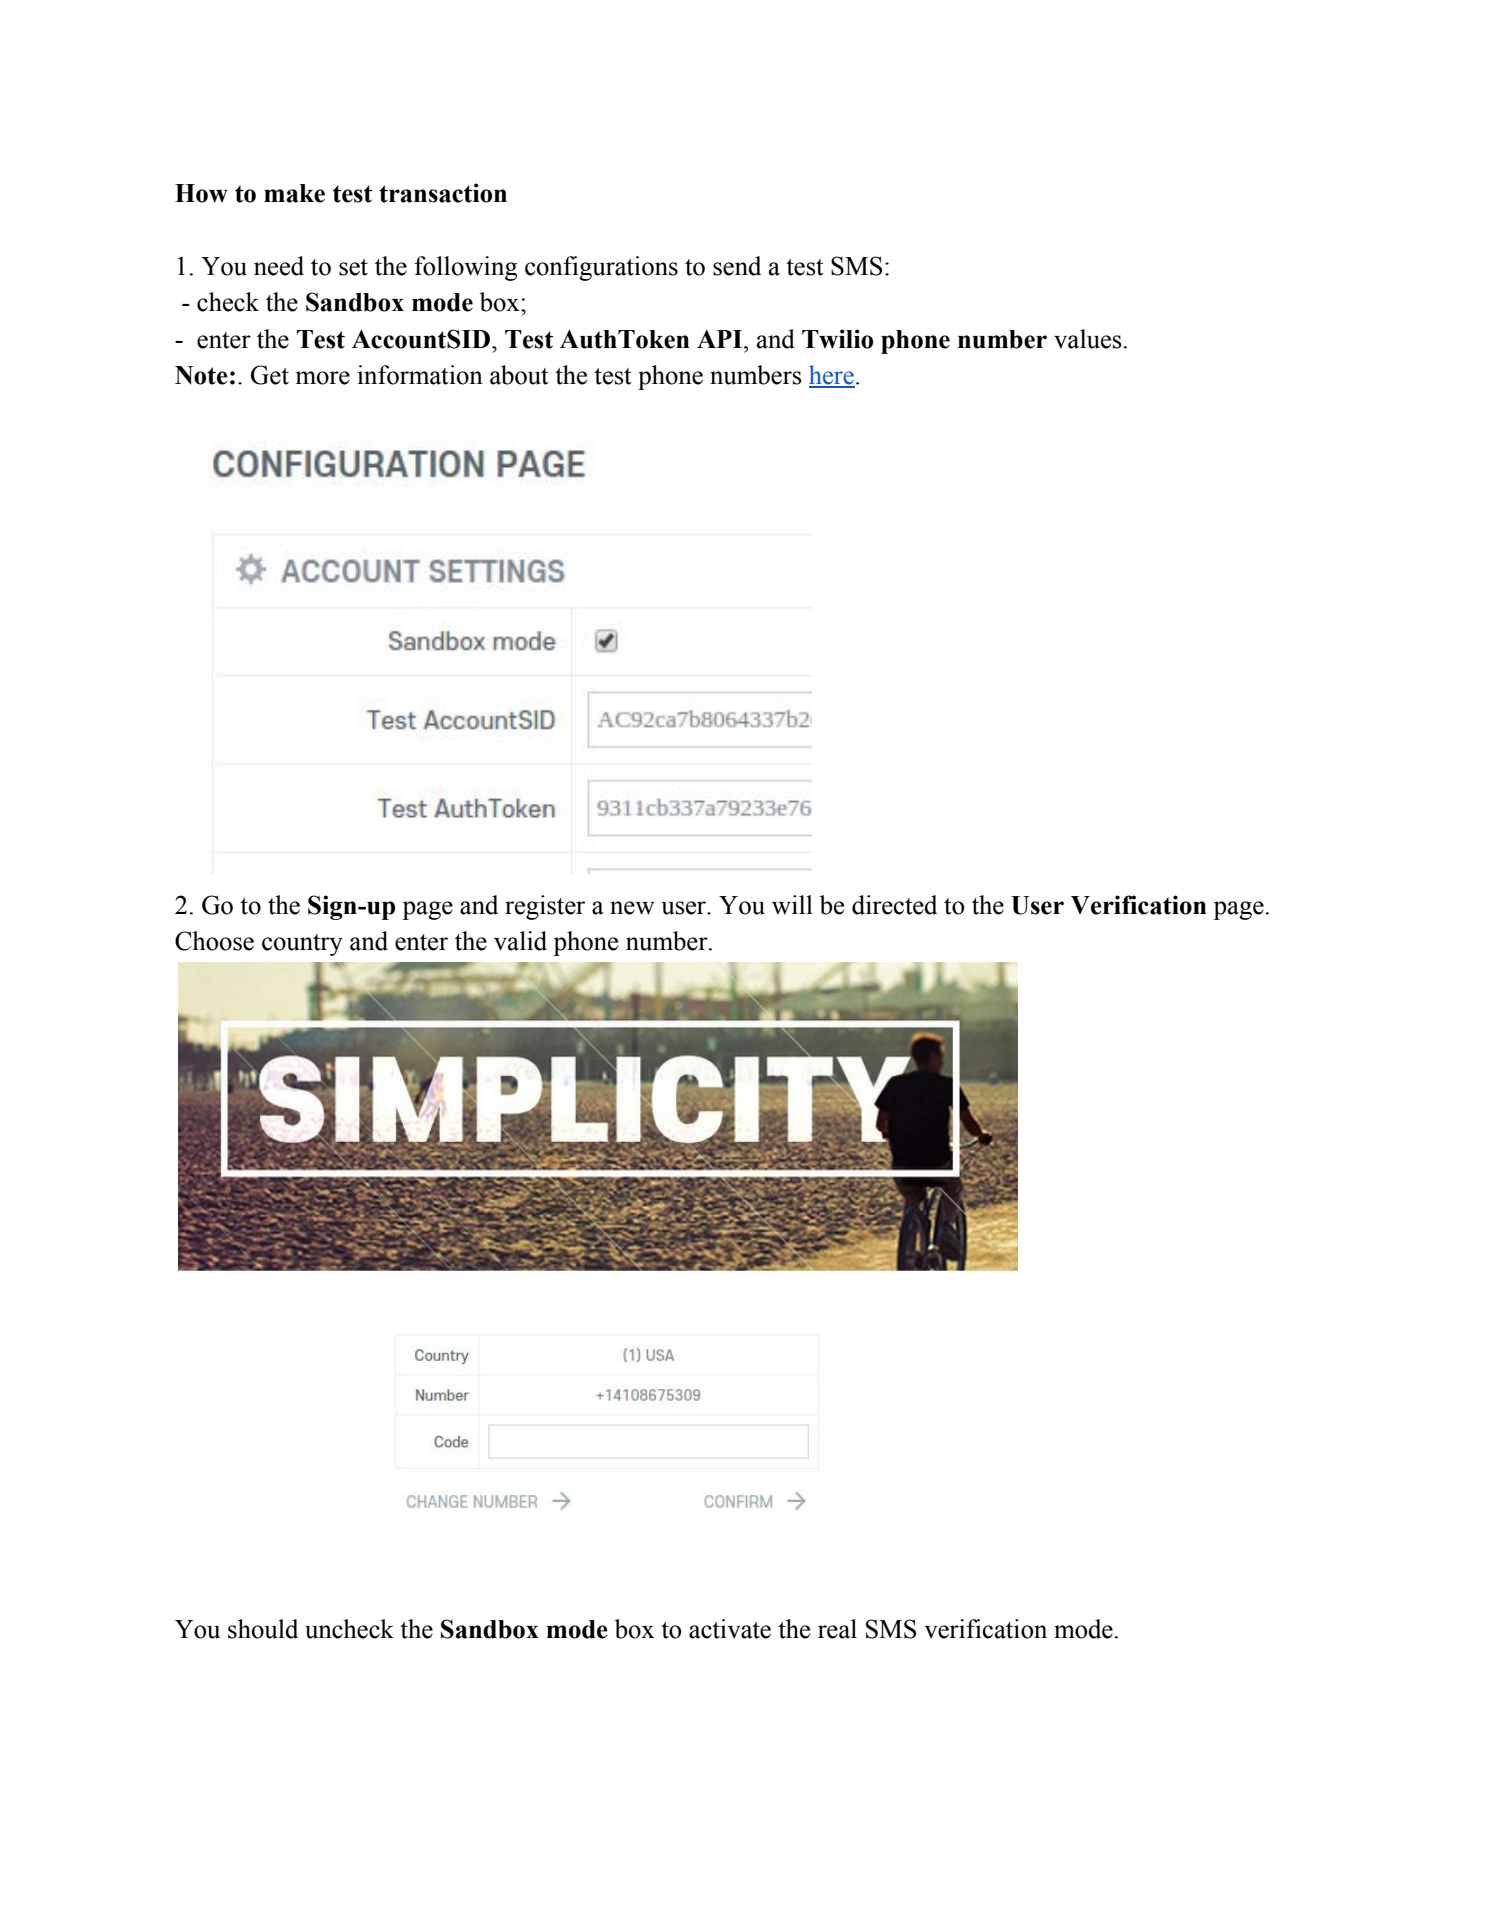 This screenshot has height=1922, width=1485. What do you see at coordinates (837, 1629) in the screenshot?
I see `real` at bounding box center [837, 1629].
